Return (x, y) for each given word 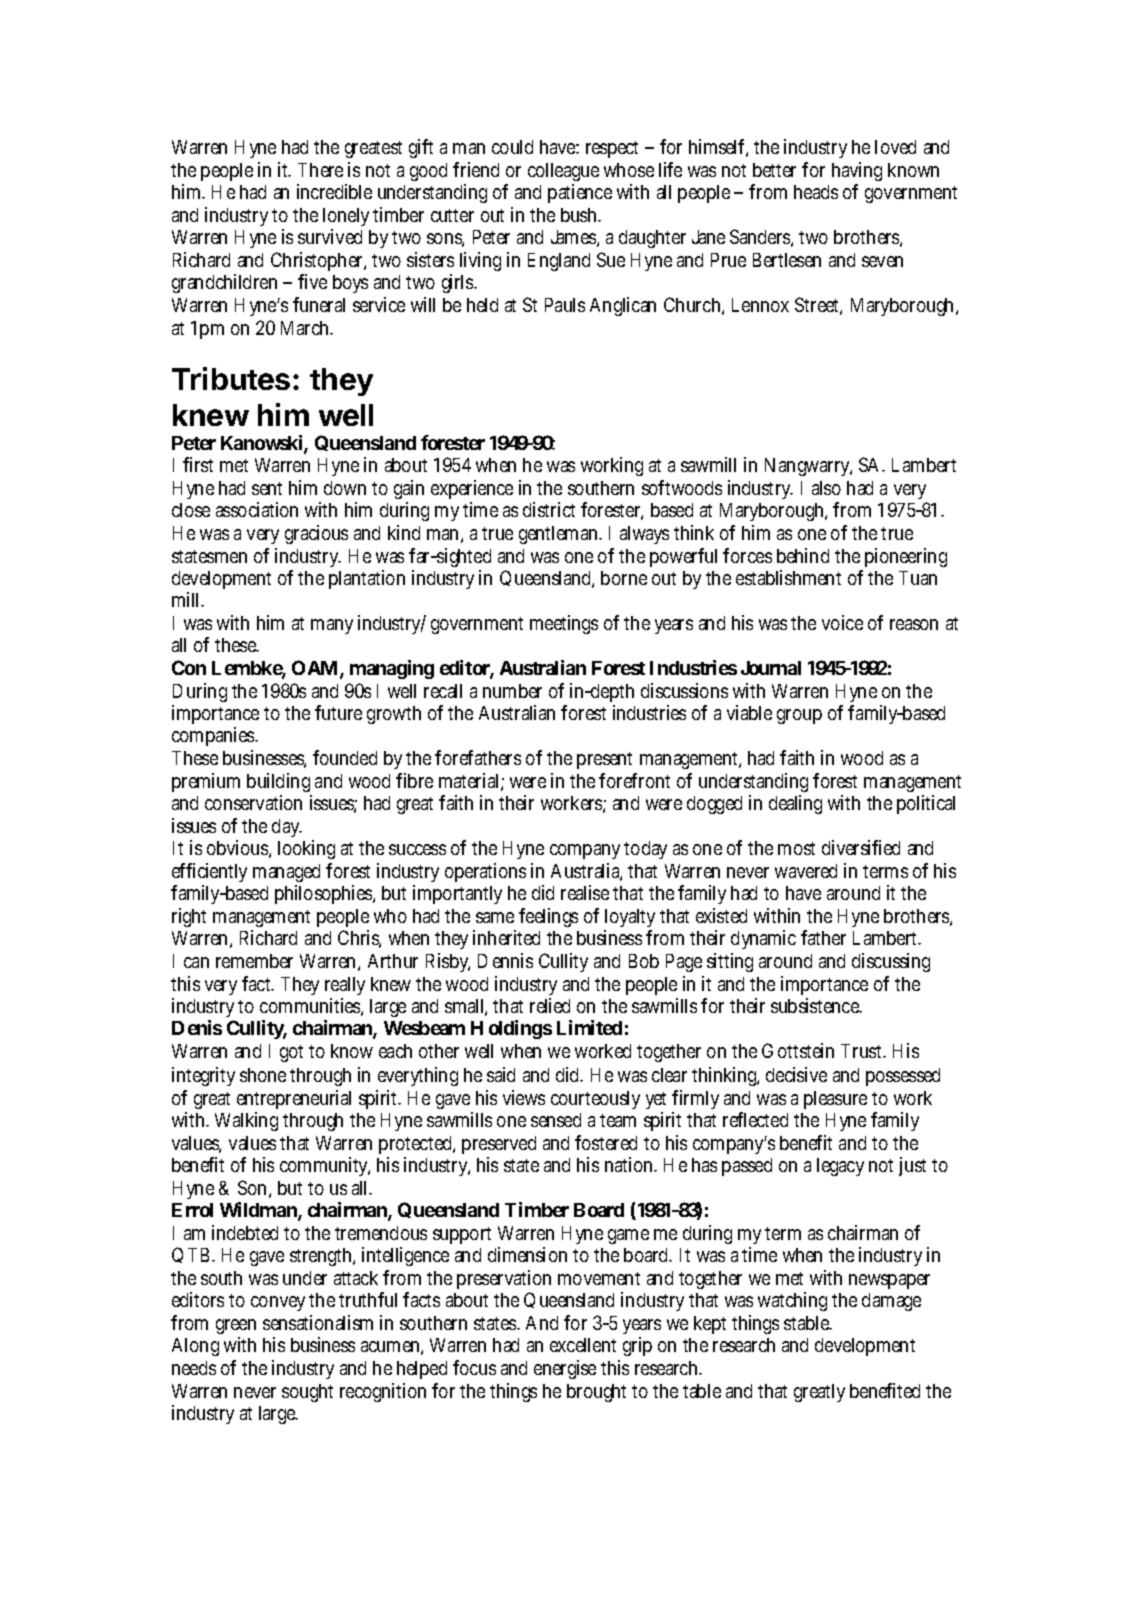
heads (816, 192)
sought (307, 1393)
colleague (563, 172)
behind (803, 555)
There (320, 170)
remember (254, 961)
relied (550, 1005)
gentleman (559, 535)
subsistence (816, 1005)
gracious (316, 534)
